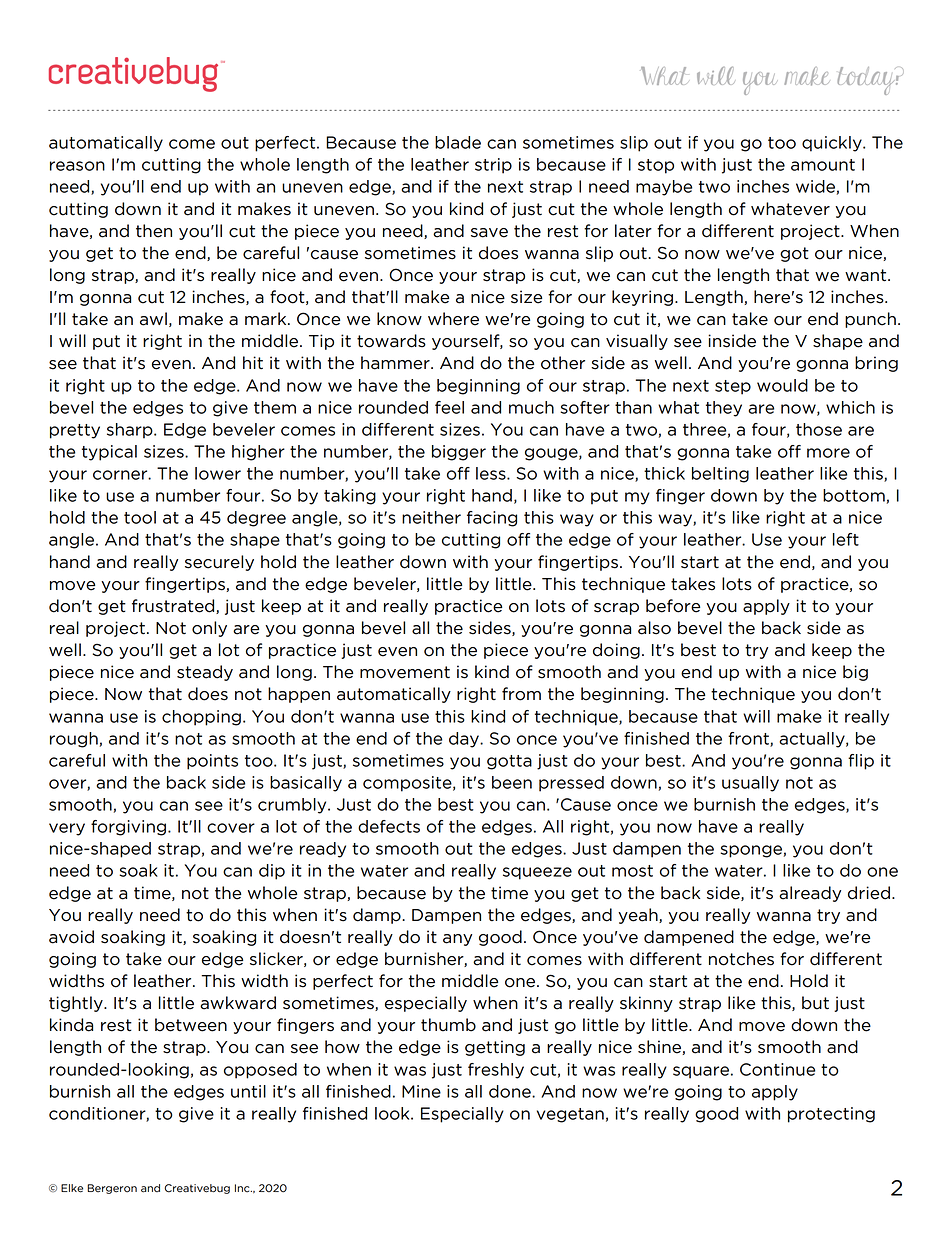 Image resolution: width=952 pixels, height=1233 pixels. Describe the element at coordinates (205, 673) in the document. I see `steady` at that location.
